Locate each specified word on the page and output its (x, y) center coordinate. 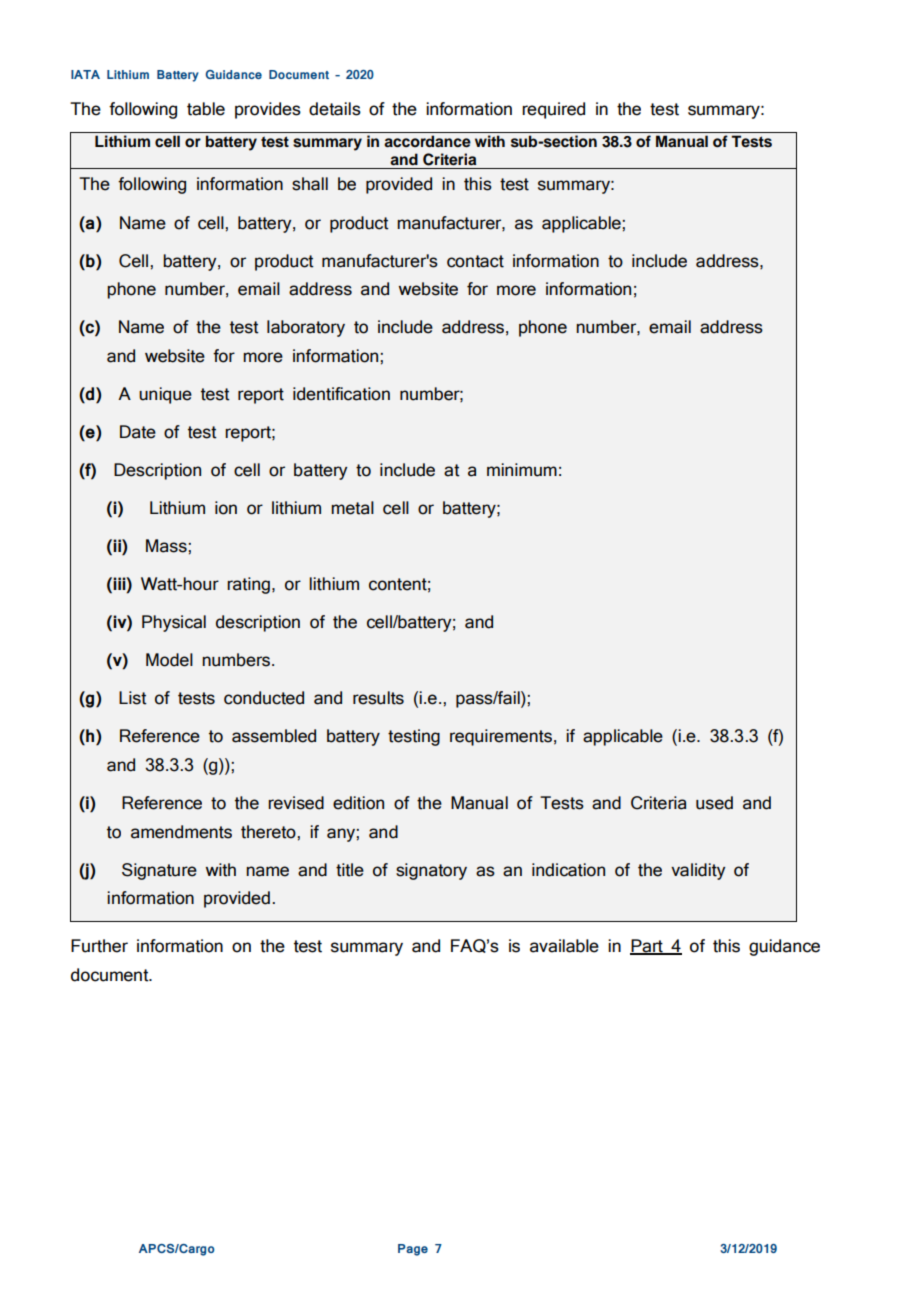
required (553, 110)
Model (169, 660)
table (206, 109)
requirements (501, 737)
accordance (427, 141)
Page (413, 1250)
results (378, 698)
